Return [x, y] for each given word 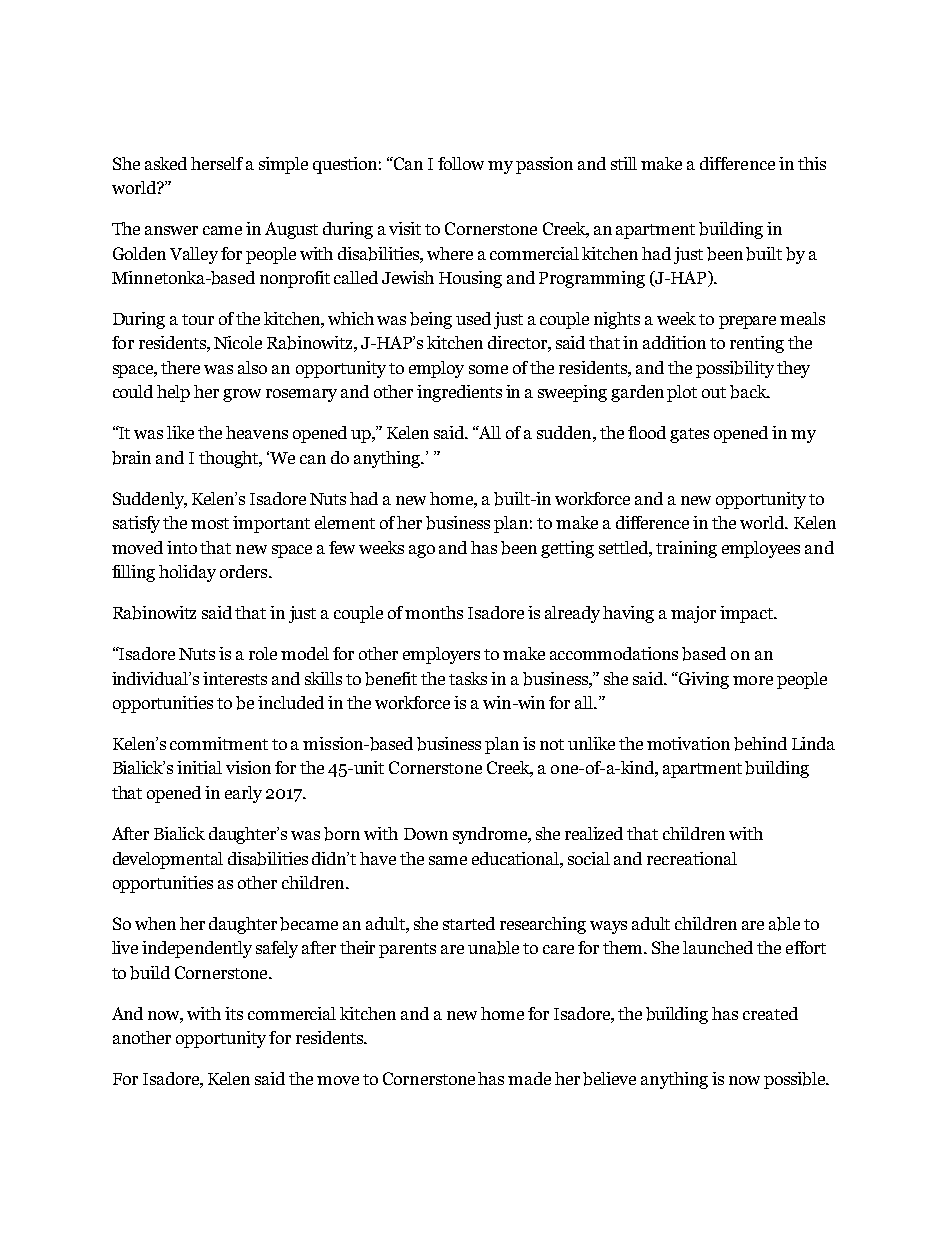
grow [242, 395]
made [529, 1078]
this [812, 163]
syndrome [491, 835]
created [770, 1013]
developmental [168, 860]
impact [748, 614]
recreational [692, 858]
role [263, 653]
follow [461, 163]
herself [217, 163]
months [434, 612]
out [714, 392]
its [234, 1013]
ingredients [459, 393]
